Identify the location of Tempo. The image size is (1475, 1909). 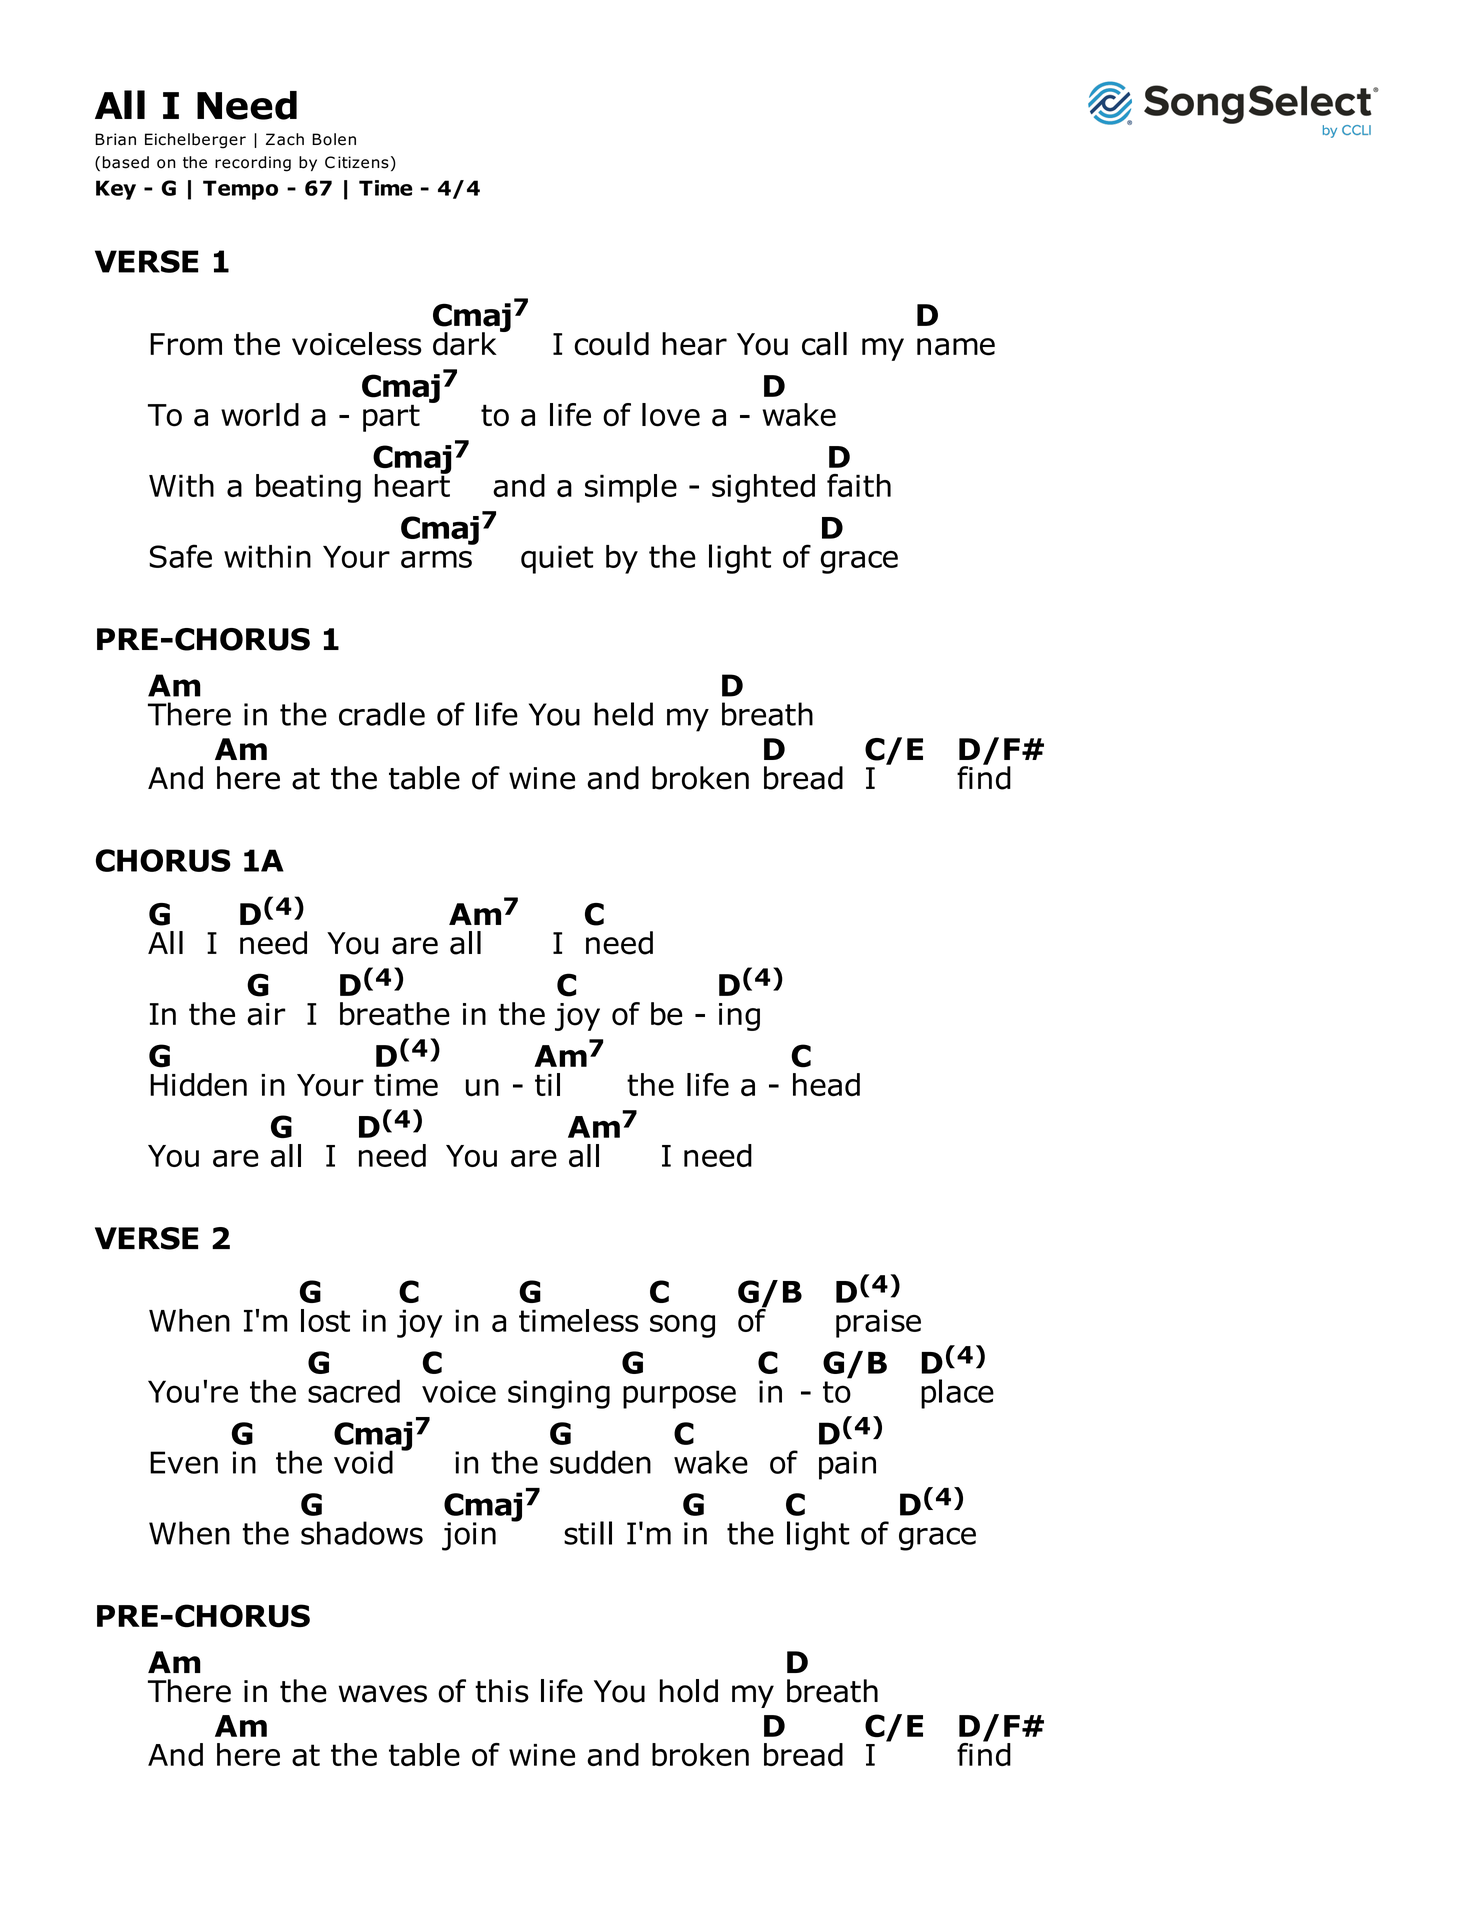
(240, 190).
